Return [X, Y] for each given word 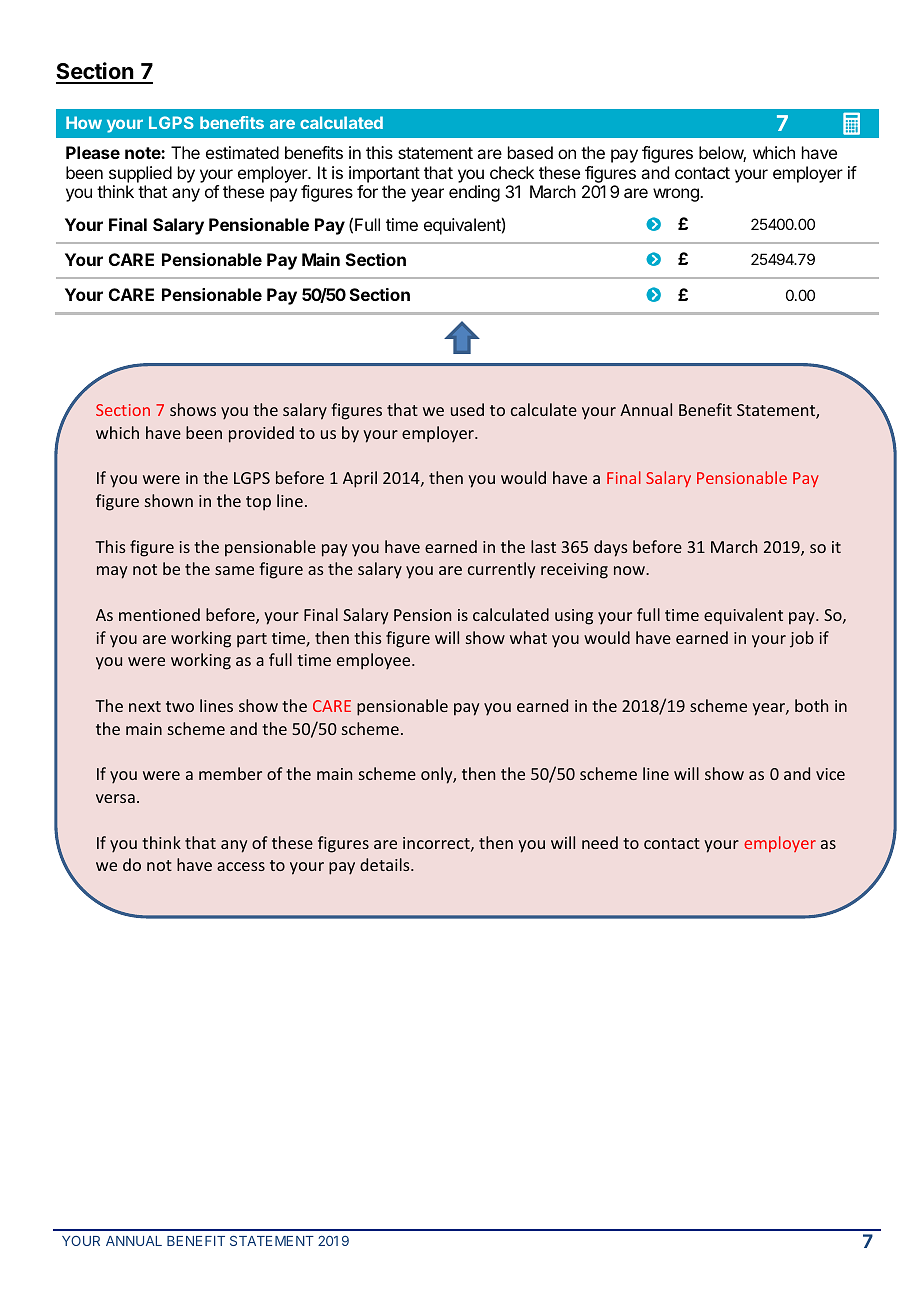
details [386, 864]
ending [474, 193]
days [611, 548]
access [241, 866]
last [543, 546]
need [600, 842]
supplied [140, 174]
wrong [677, 195]
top [258, 503]
